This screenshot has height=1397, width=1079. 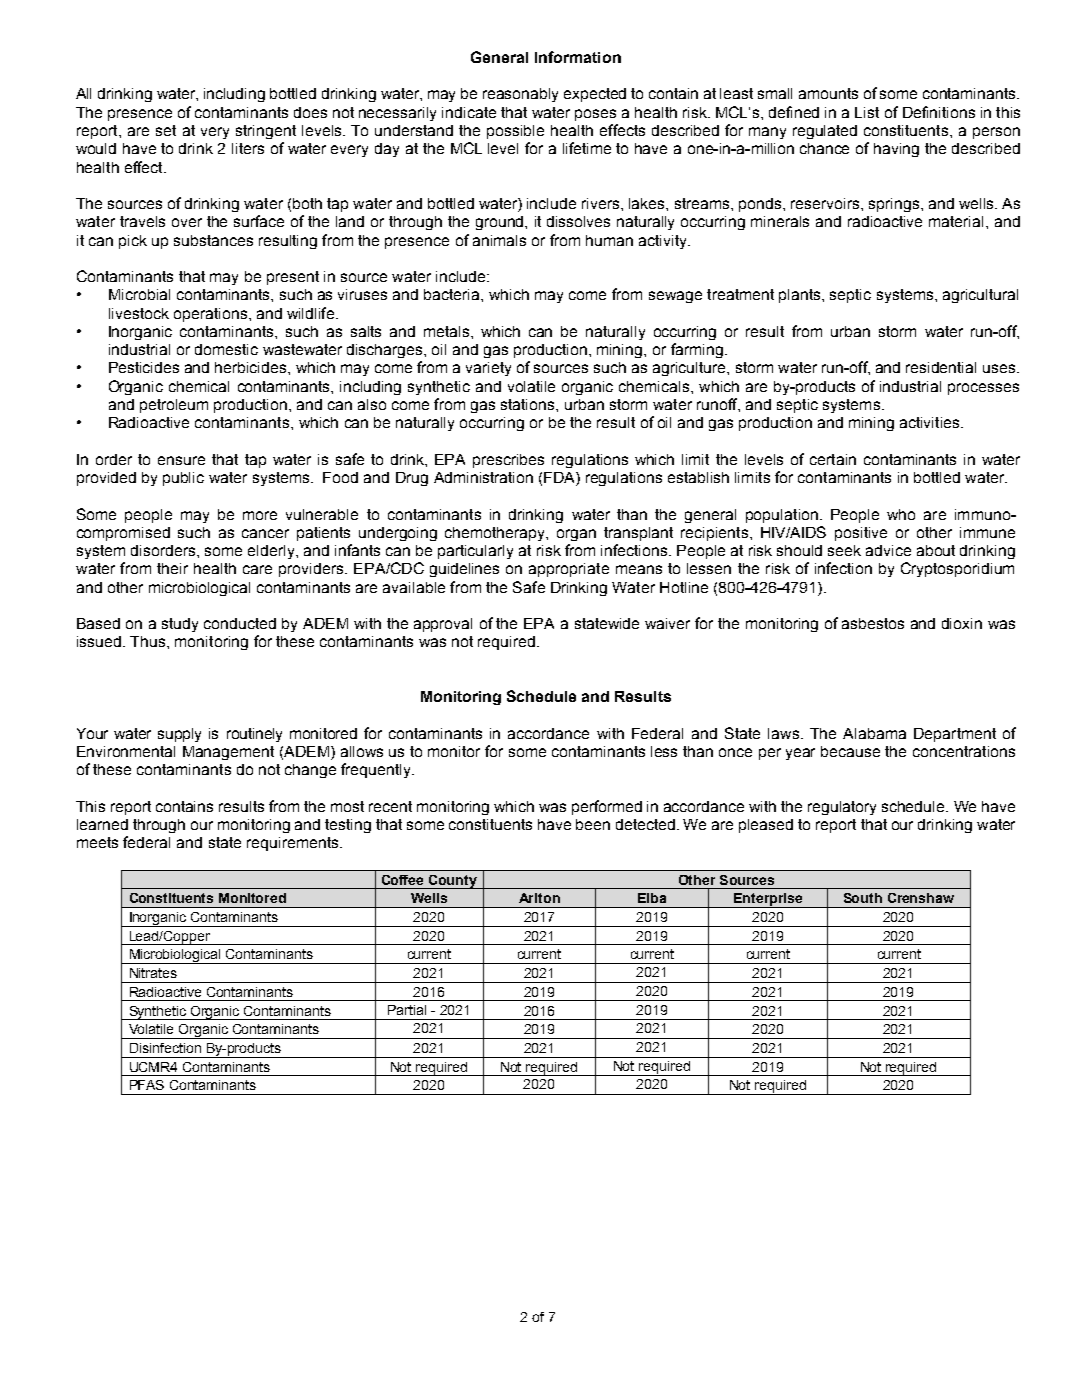 What do you see at coordinates (520, 95) in the screenshot?
I see `reasonably` at bounding box center [520, 95].
